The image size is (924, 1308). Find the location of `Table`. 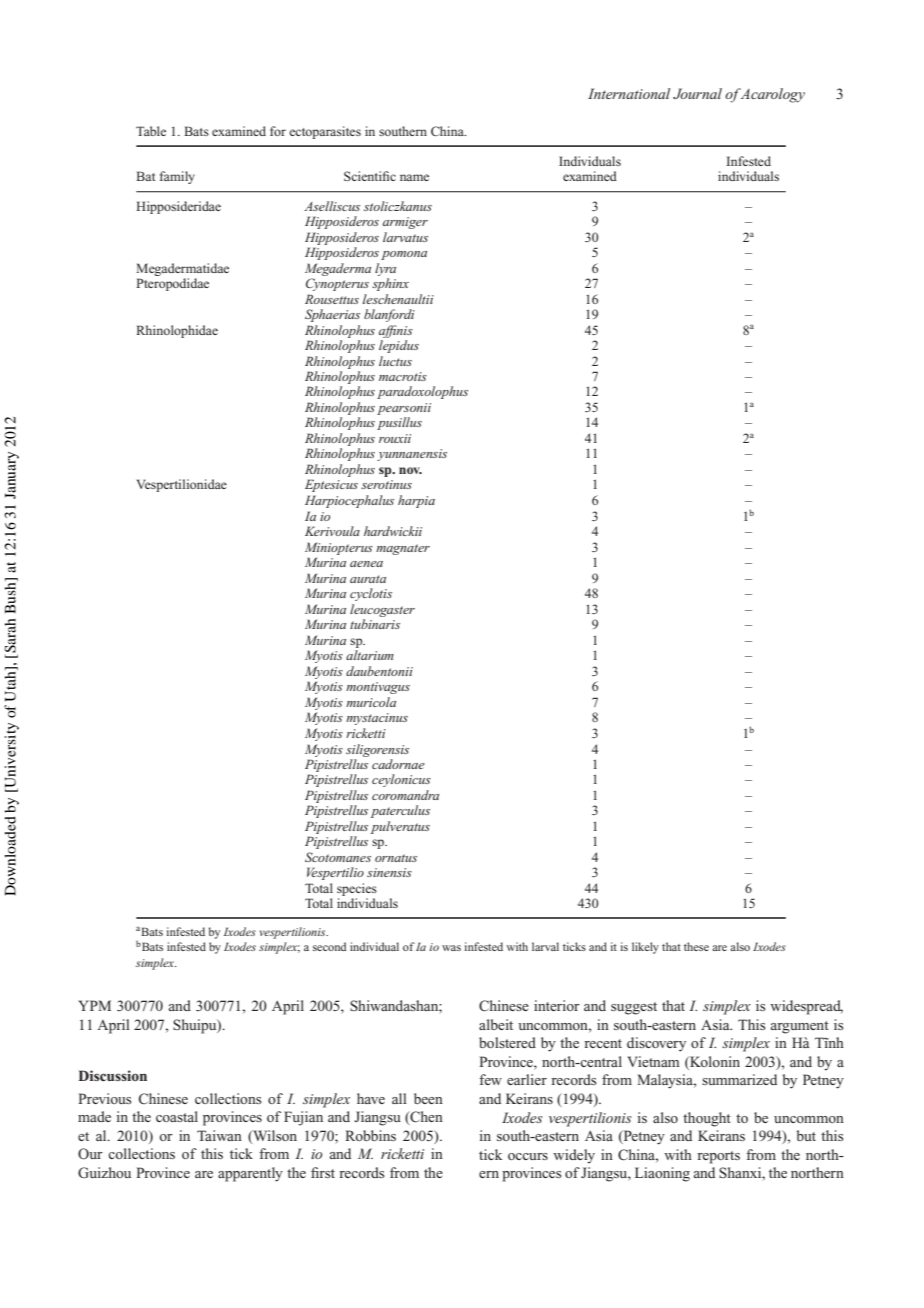

Table is located at coordinates (151, 131).
